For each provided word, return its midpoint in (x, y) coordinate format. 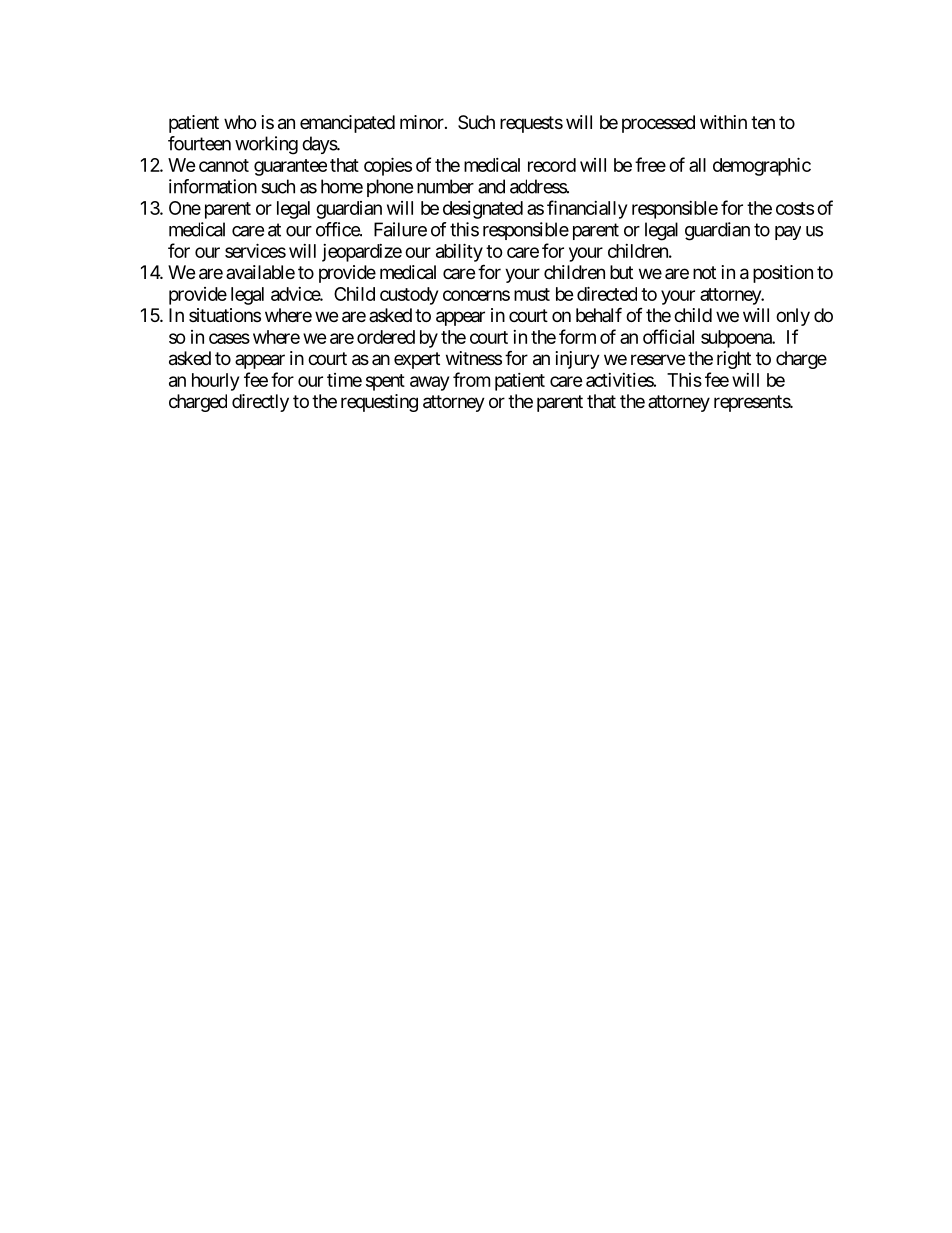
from (471, 379)
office (338, 229)
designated (483, 210)
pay (788, 233)
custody (409, 296)
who (240, 122)
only (793, 317)
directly (260, 403)
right (734, 360)
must (532, 294)
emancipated (347, 124)
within (723, 122)
